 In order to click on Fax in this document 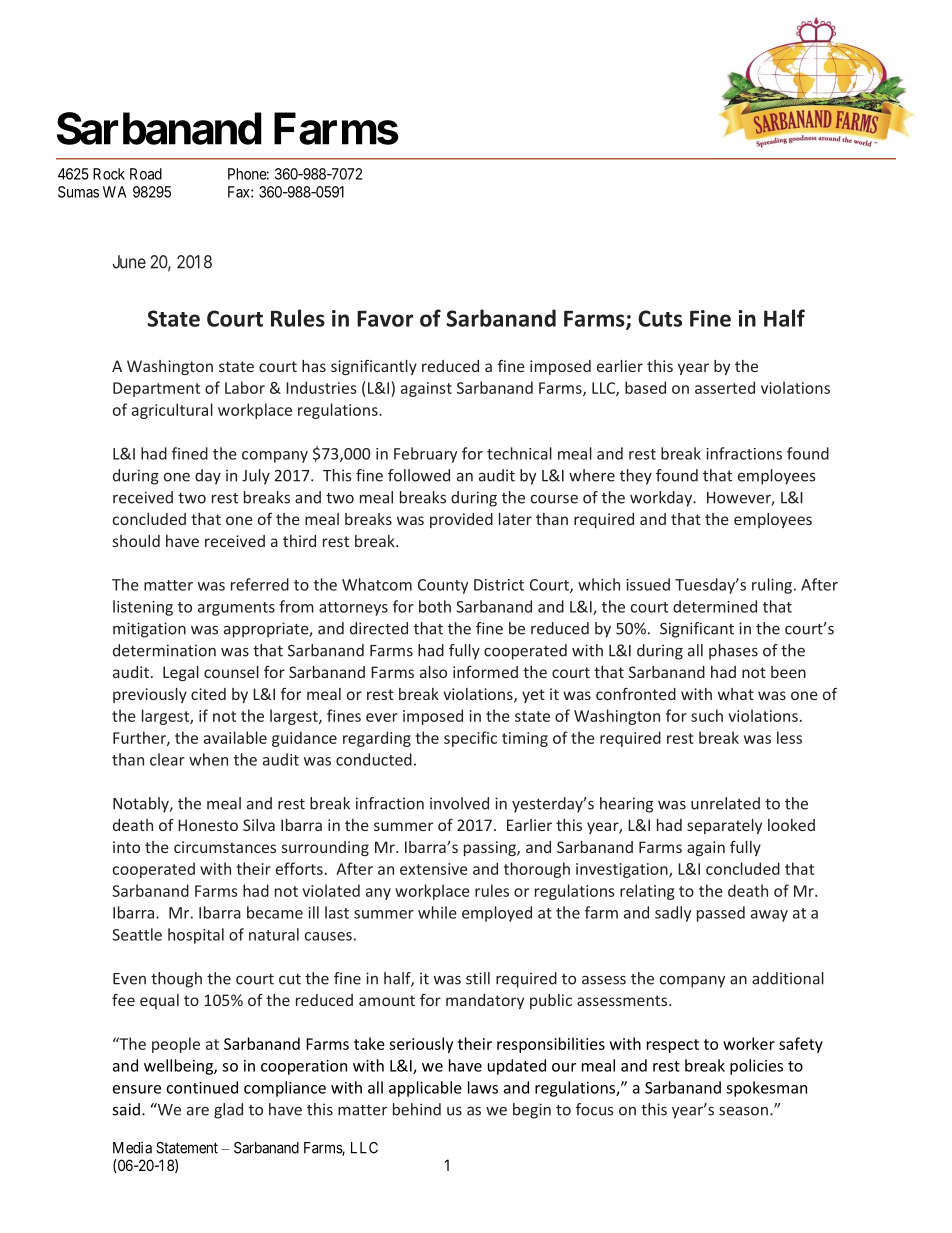, I will do `click(240, 192)`.
